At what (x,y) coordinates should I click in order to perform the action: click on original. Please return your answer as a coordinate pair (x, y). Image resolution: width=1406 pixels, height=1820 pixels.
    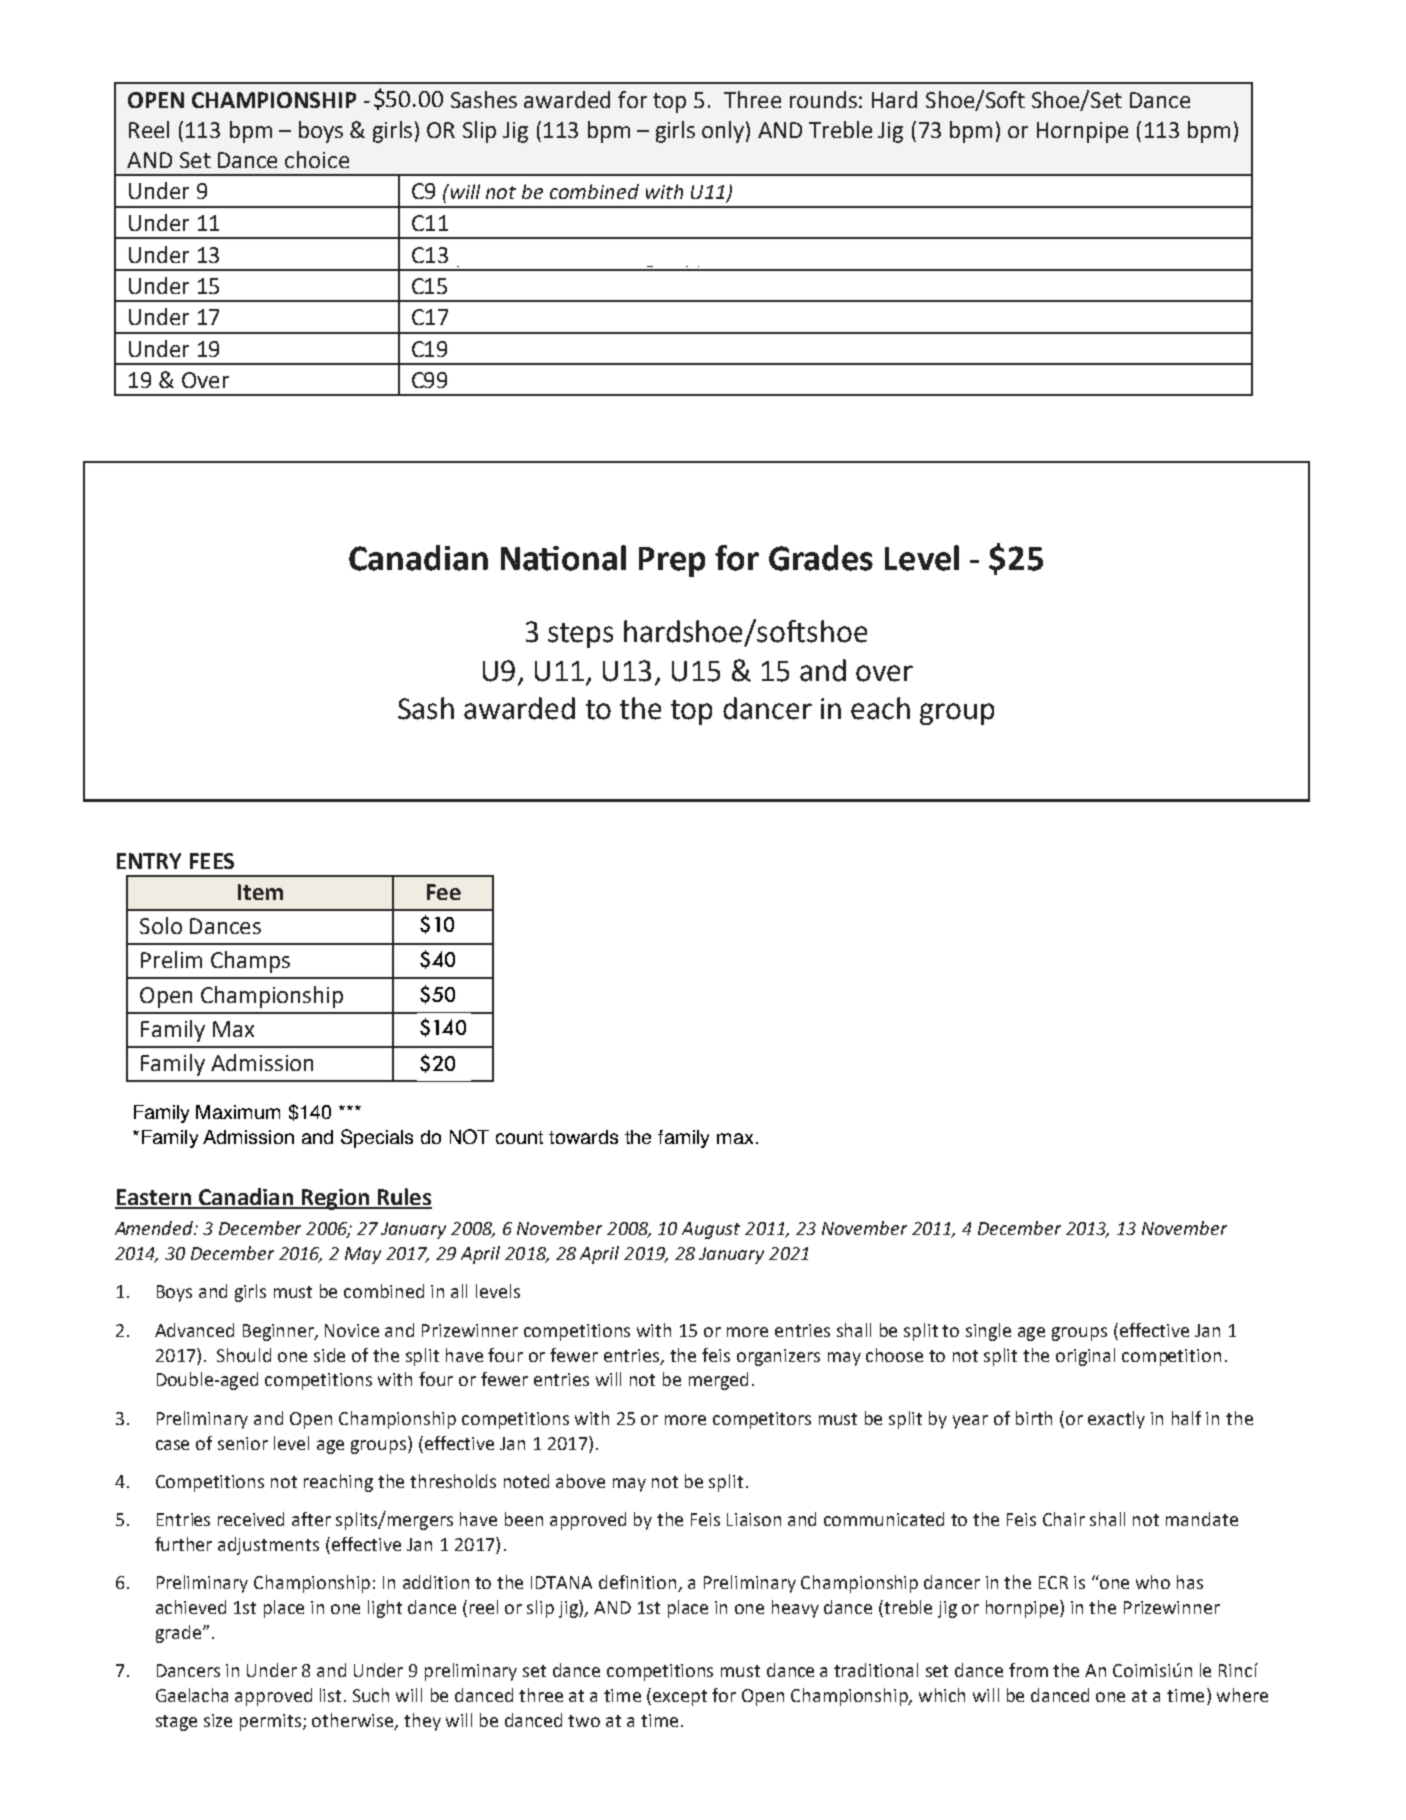
    Looking at the image, I should click on (1085, 1357).
